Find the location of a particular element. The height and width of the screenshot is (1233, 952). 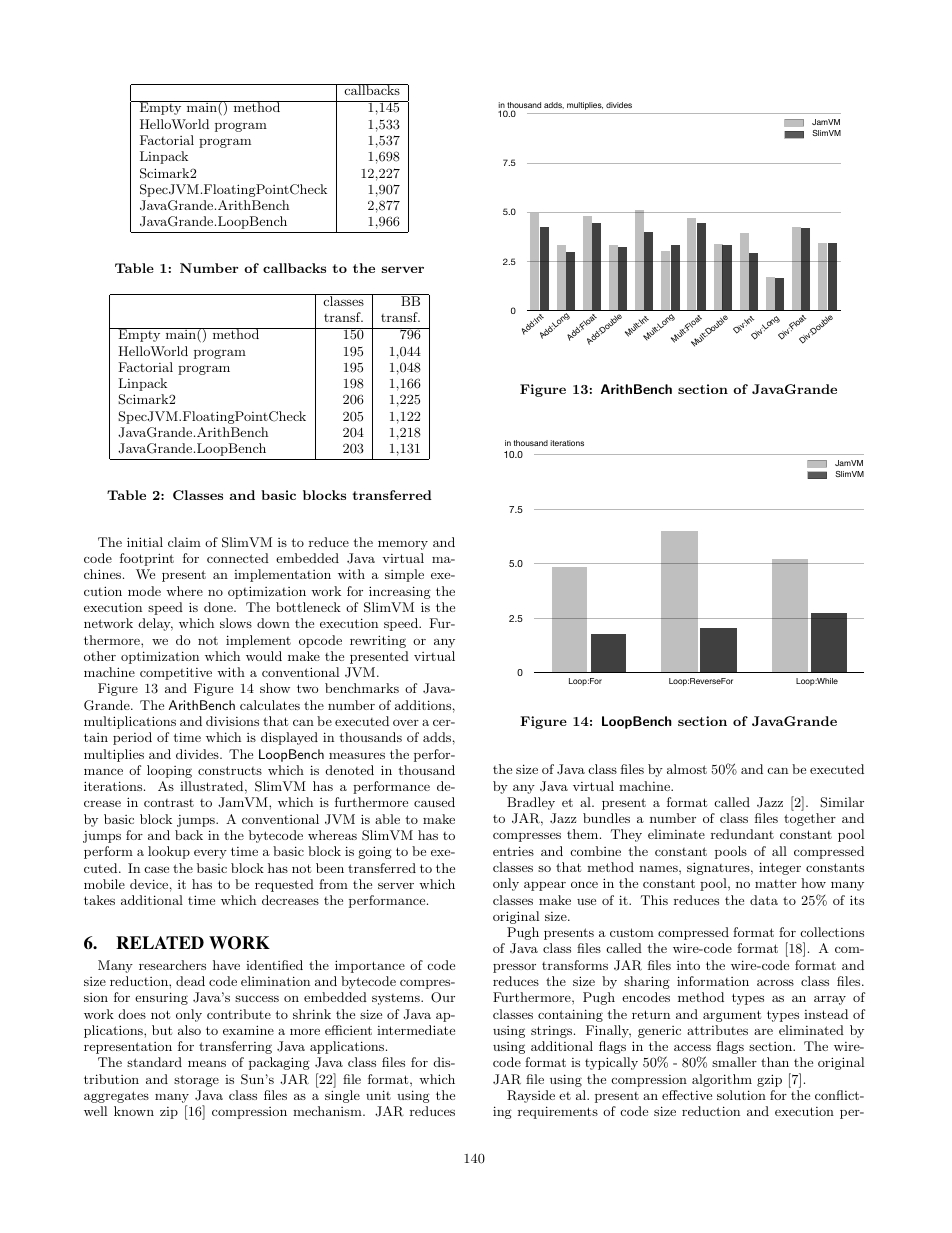

unit is located at coordinates (378, 1095).
